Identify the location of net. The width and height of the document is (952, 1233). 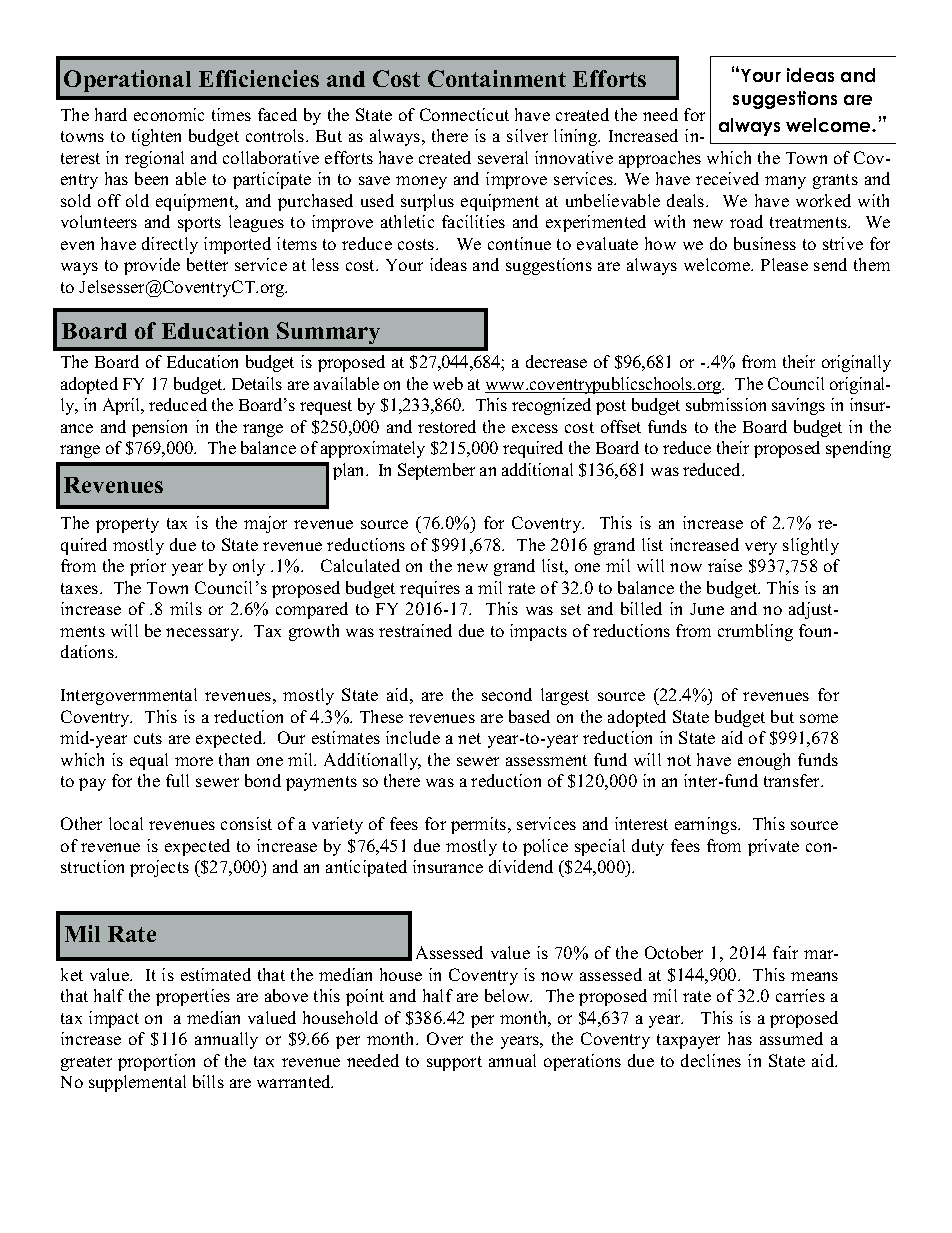
(469, 738).
